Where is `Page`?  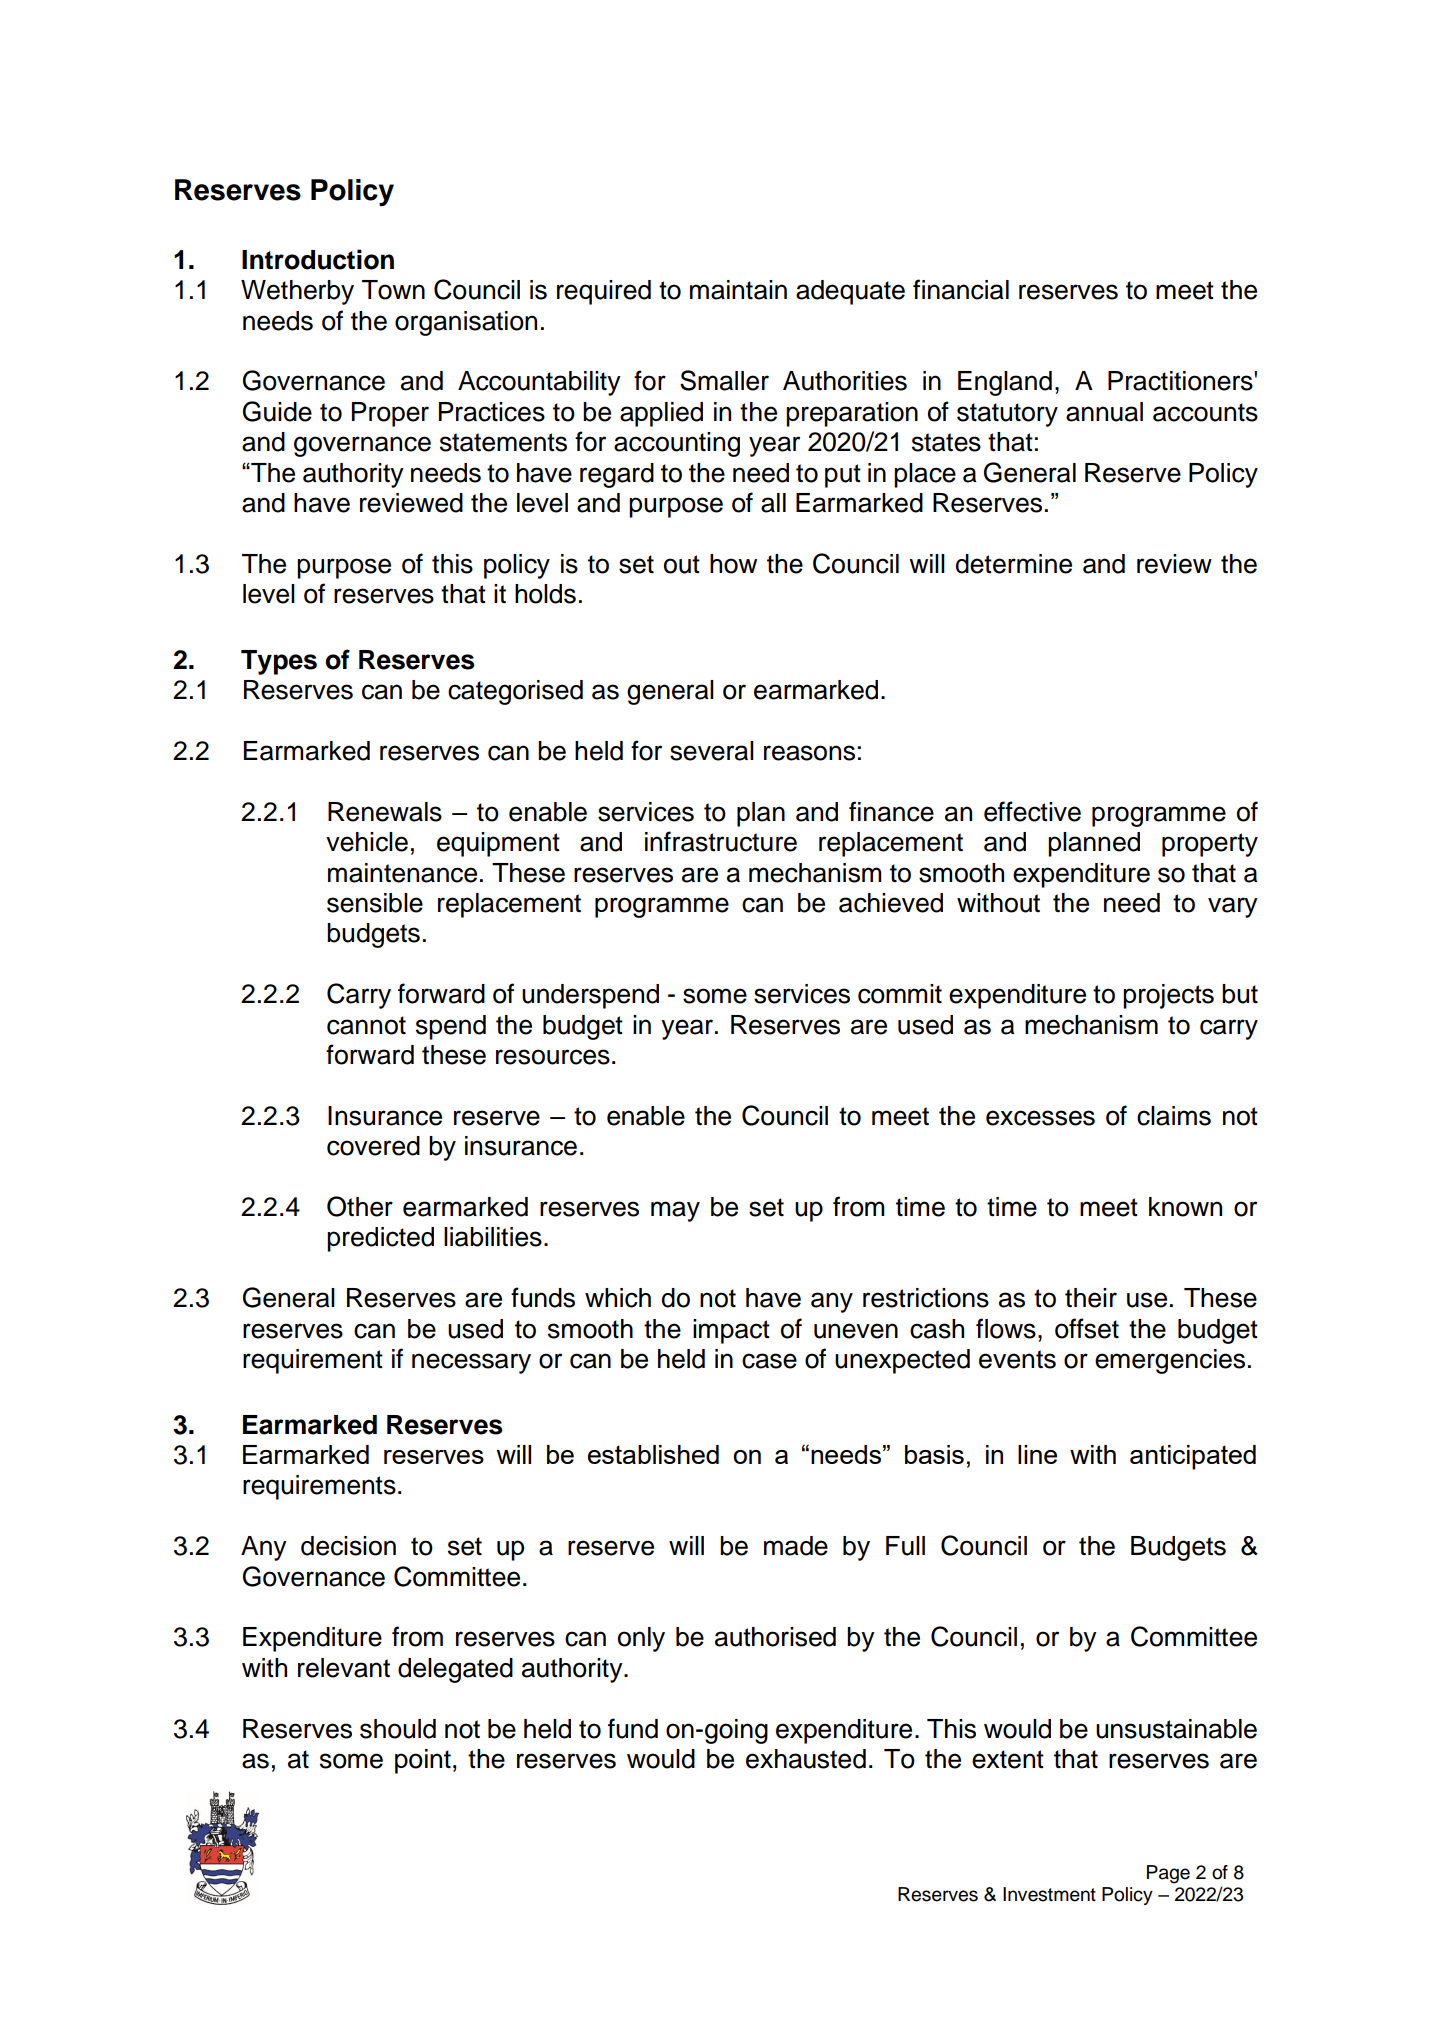 Page is located at coordinates (1168, 1874).
